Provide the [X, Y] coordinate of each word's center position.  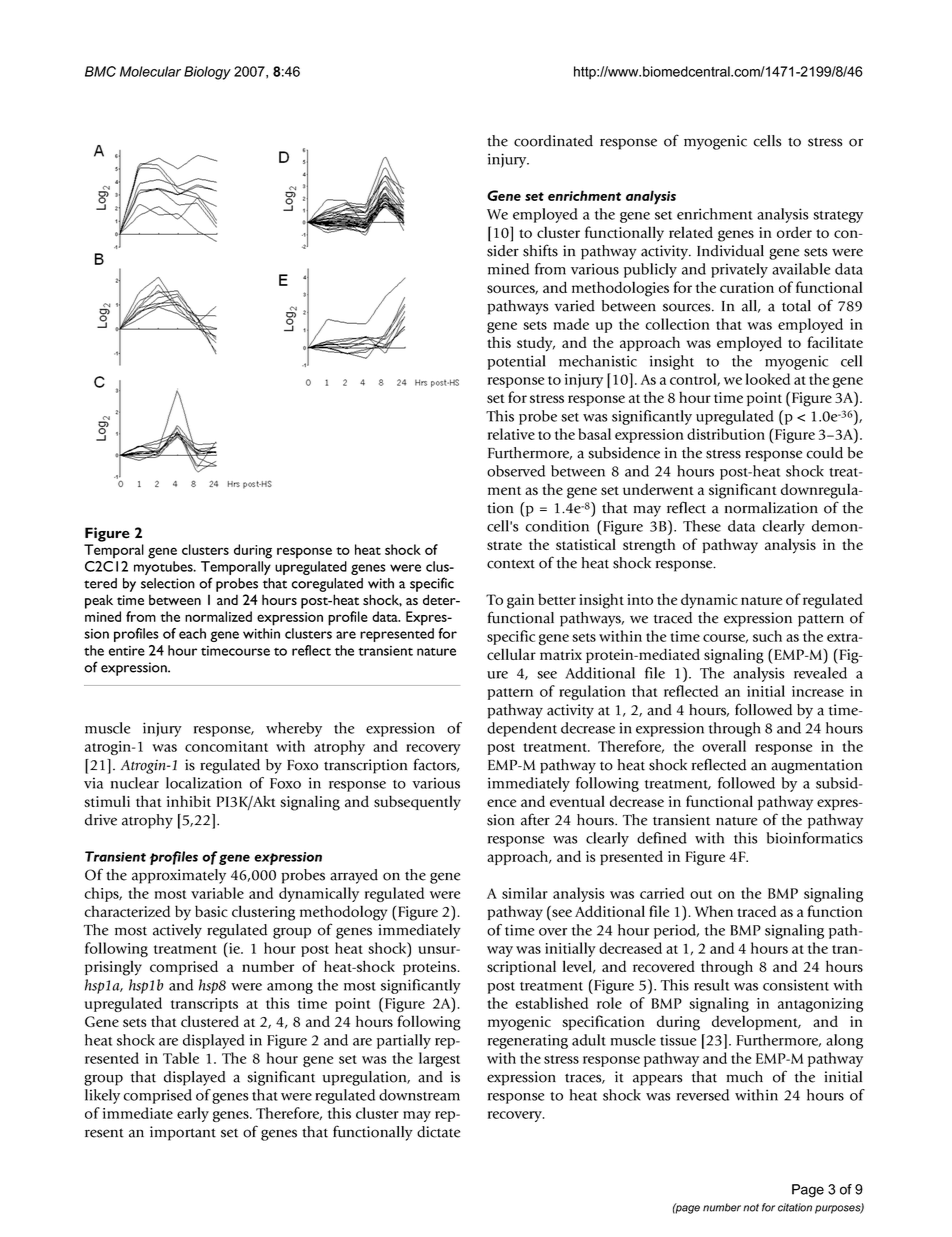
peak [99, 601]
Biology [207, 73]
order [794, 232]
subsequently [417, 803]
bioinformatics [815, 838]
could [825, 453]
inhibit [189, 801]
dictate [438, 1132]
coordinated [553, 141]
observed [516, 471]
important [183, 1133]
